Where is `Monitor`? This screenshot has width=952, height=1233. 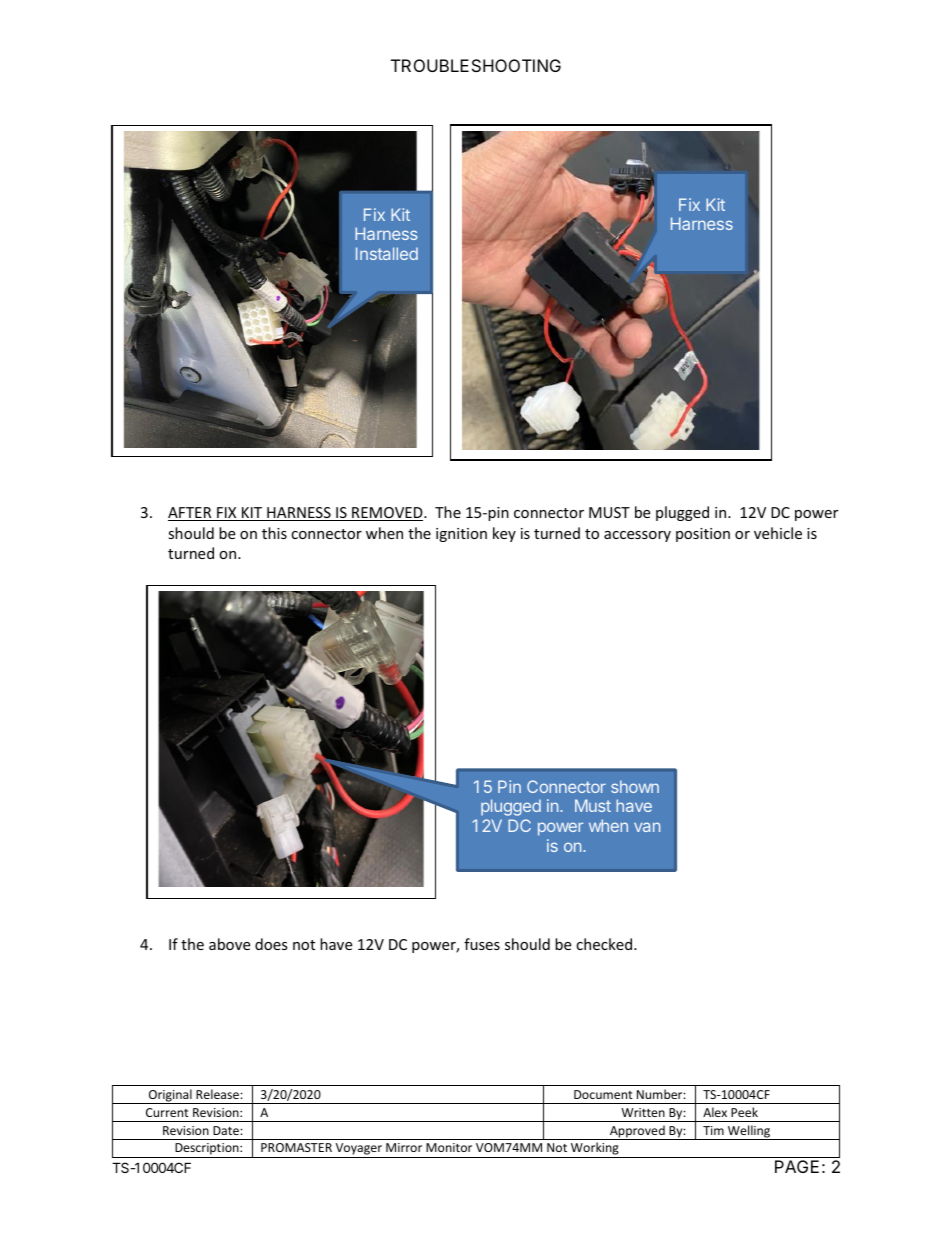
Monitor is located at coordinates (449, 1147).
